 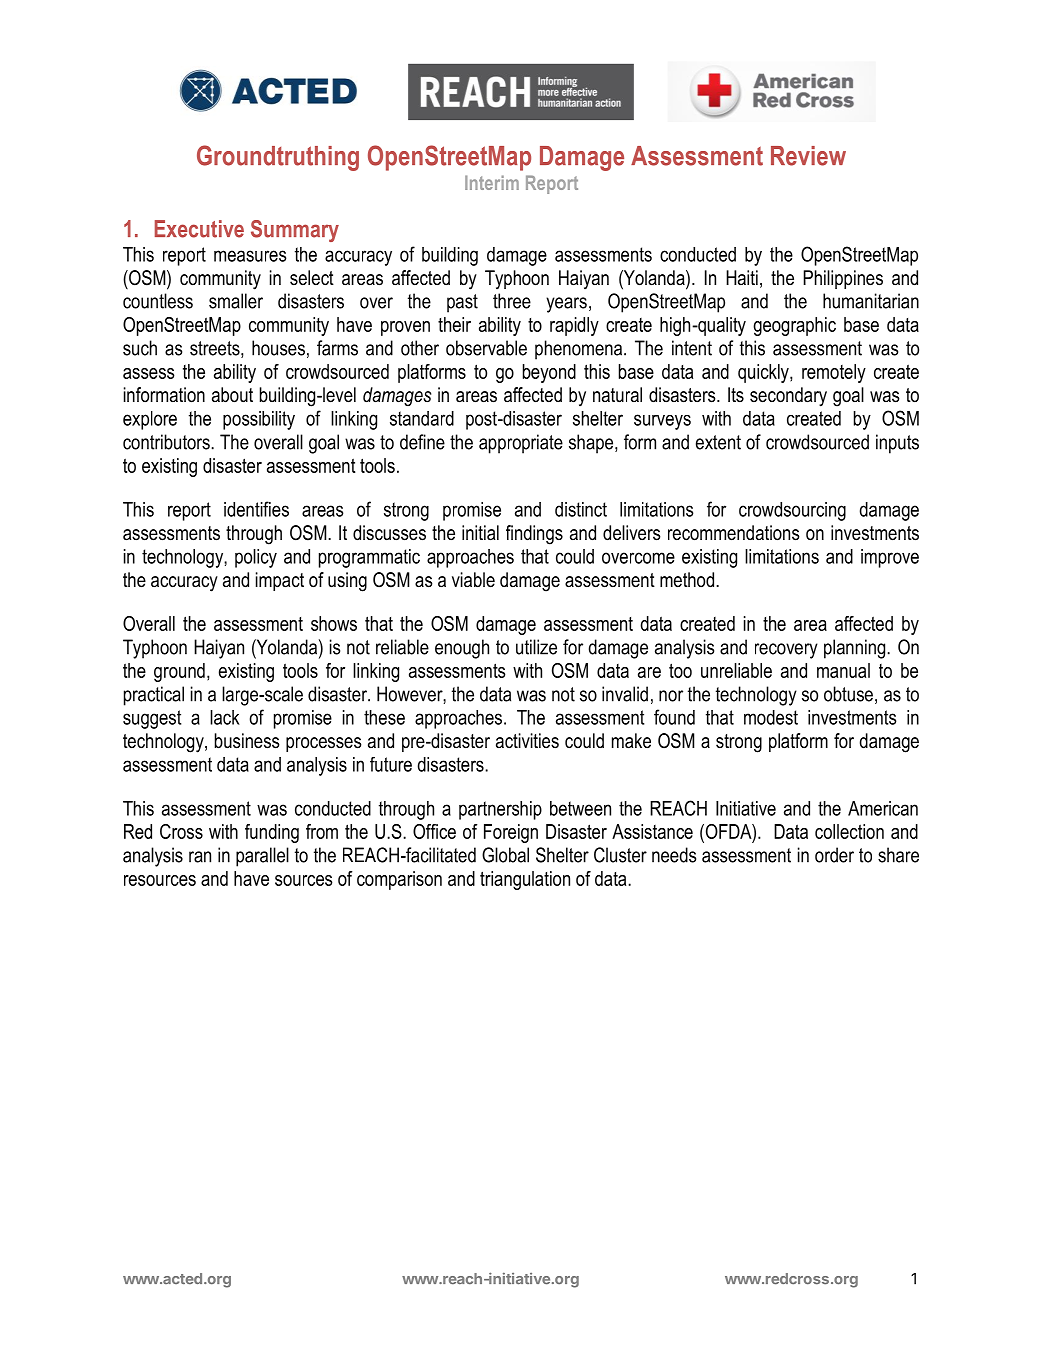 I want to click on beyond, so click(x=549, y=373).
